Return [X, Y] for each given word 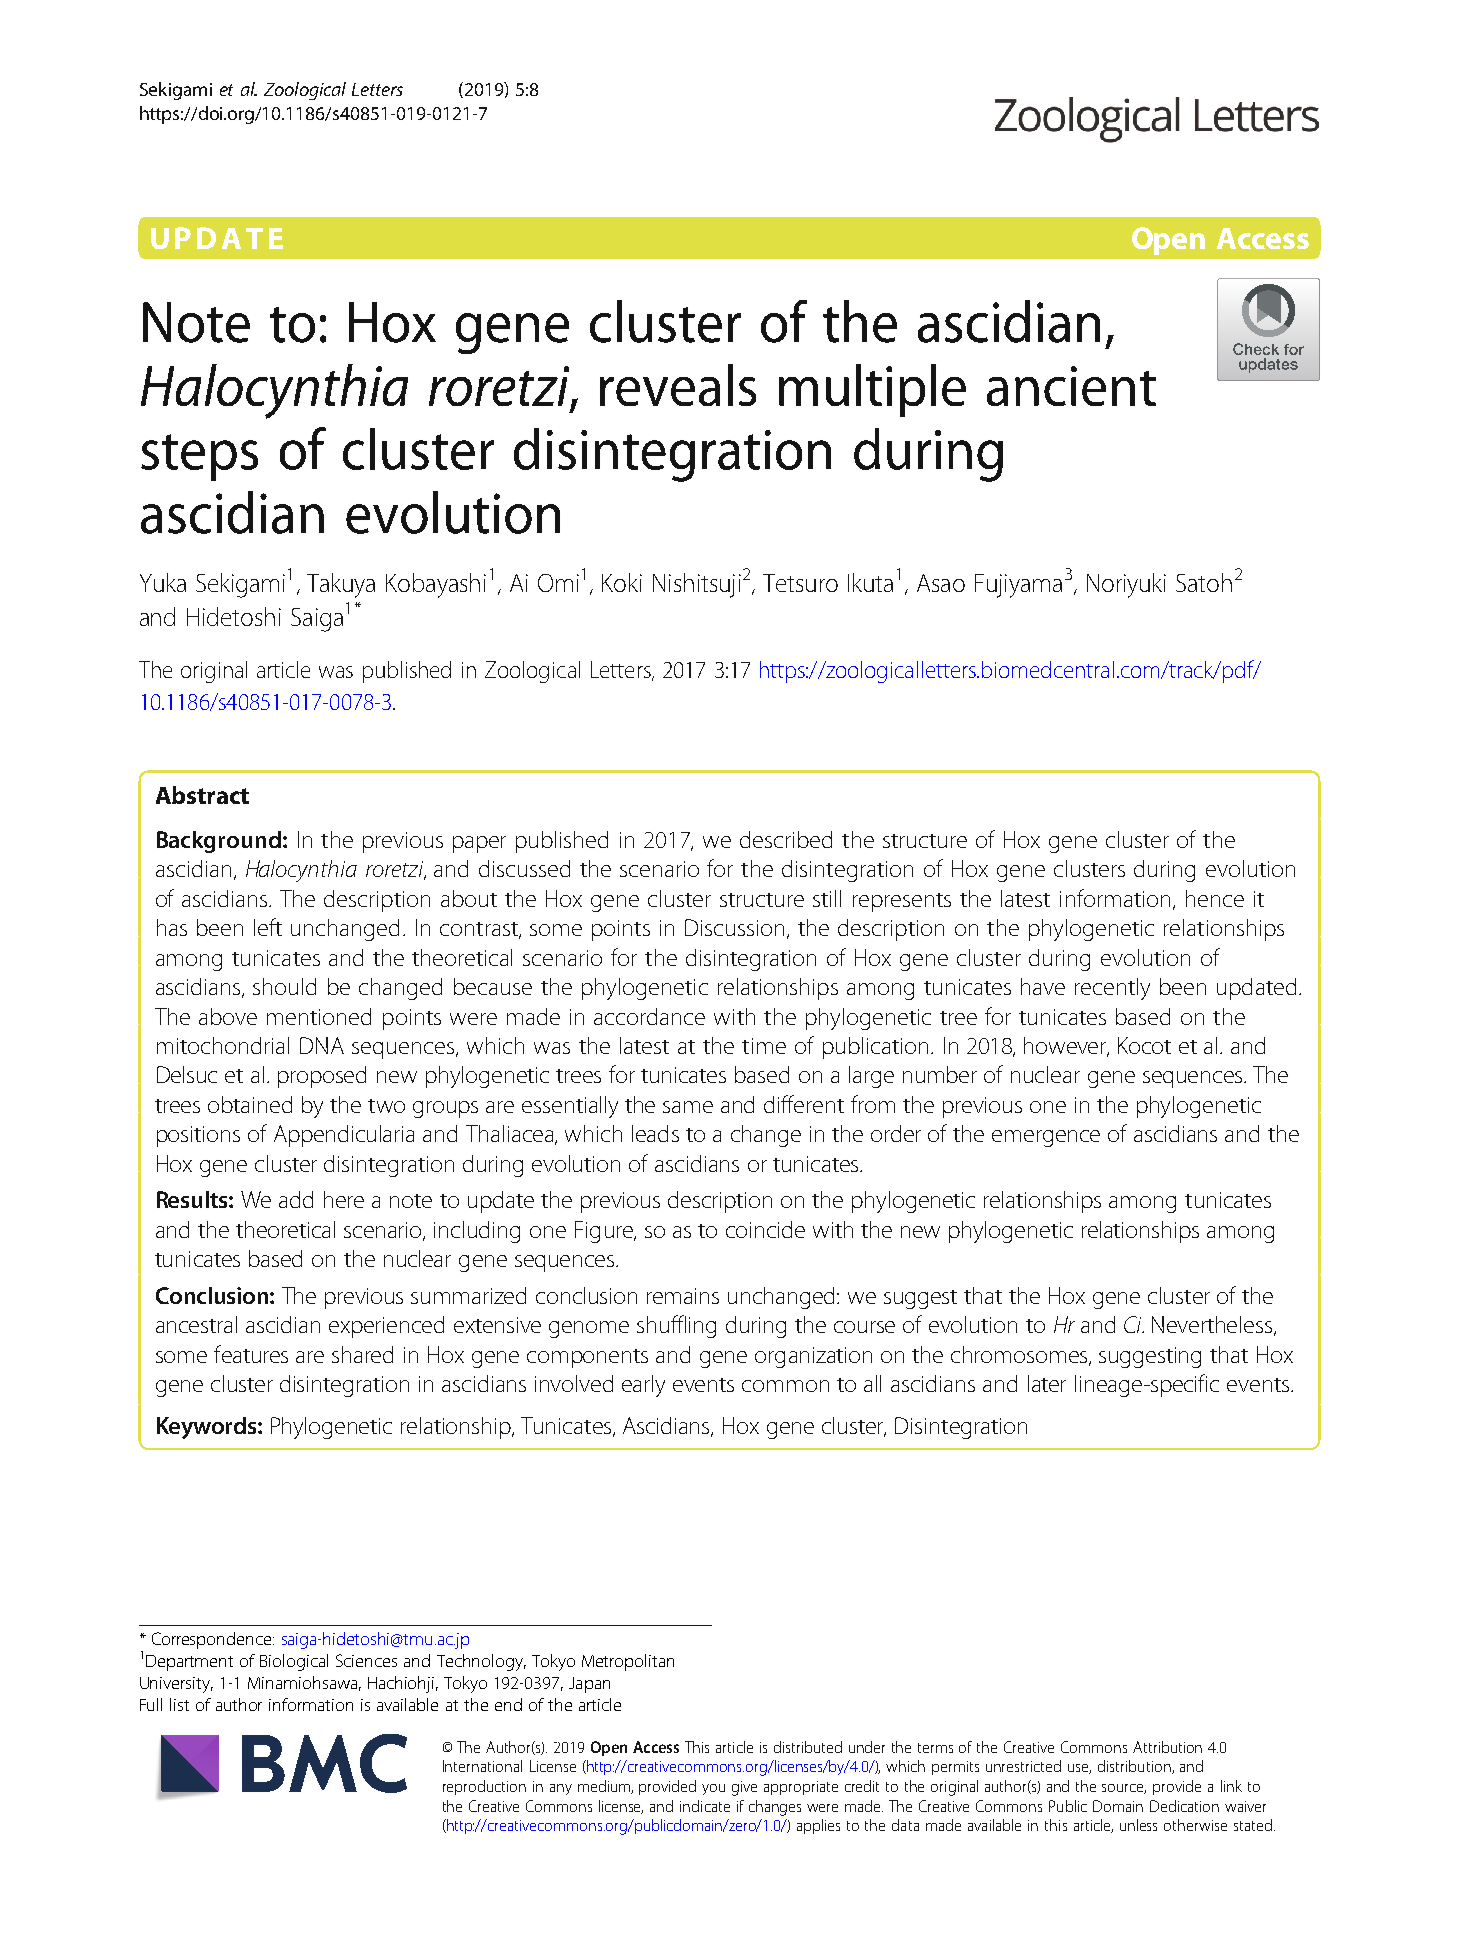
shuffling [676, 1326]
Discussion [734, 927]
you [713, 1789]
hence [1215, 898]
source [1124, 1789]
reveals [678, 385]
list [179, 1704]
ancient [1071, 386]
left [268, 927]
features [251, 1354]
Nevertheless [1213, 1326]
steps [199, 457]
